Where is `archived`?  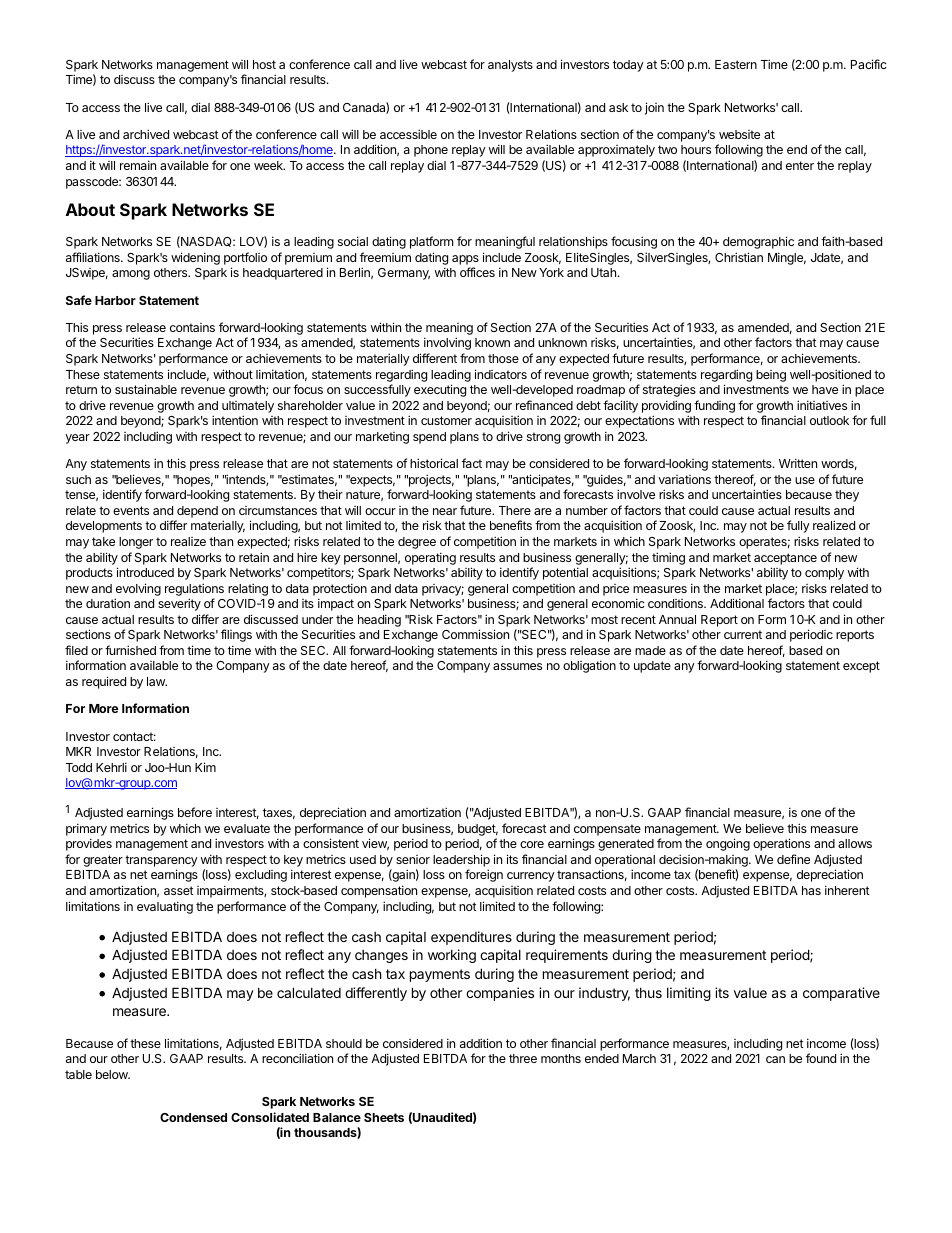
archived is located at coordinates (146, 134).
